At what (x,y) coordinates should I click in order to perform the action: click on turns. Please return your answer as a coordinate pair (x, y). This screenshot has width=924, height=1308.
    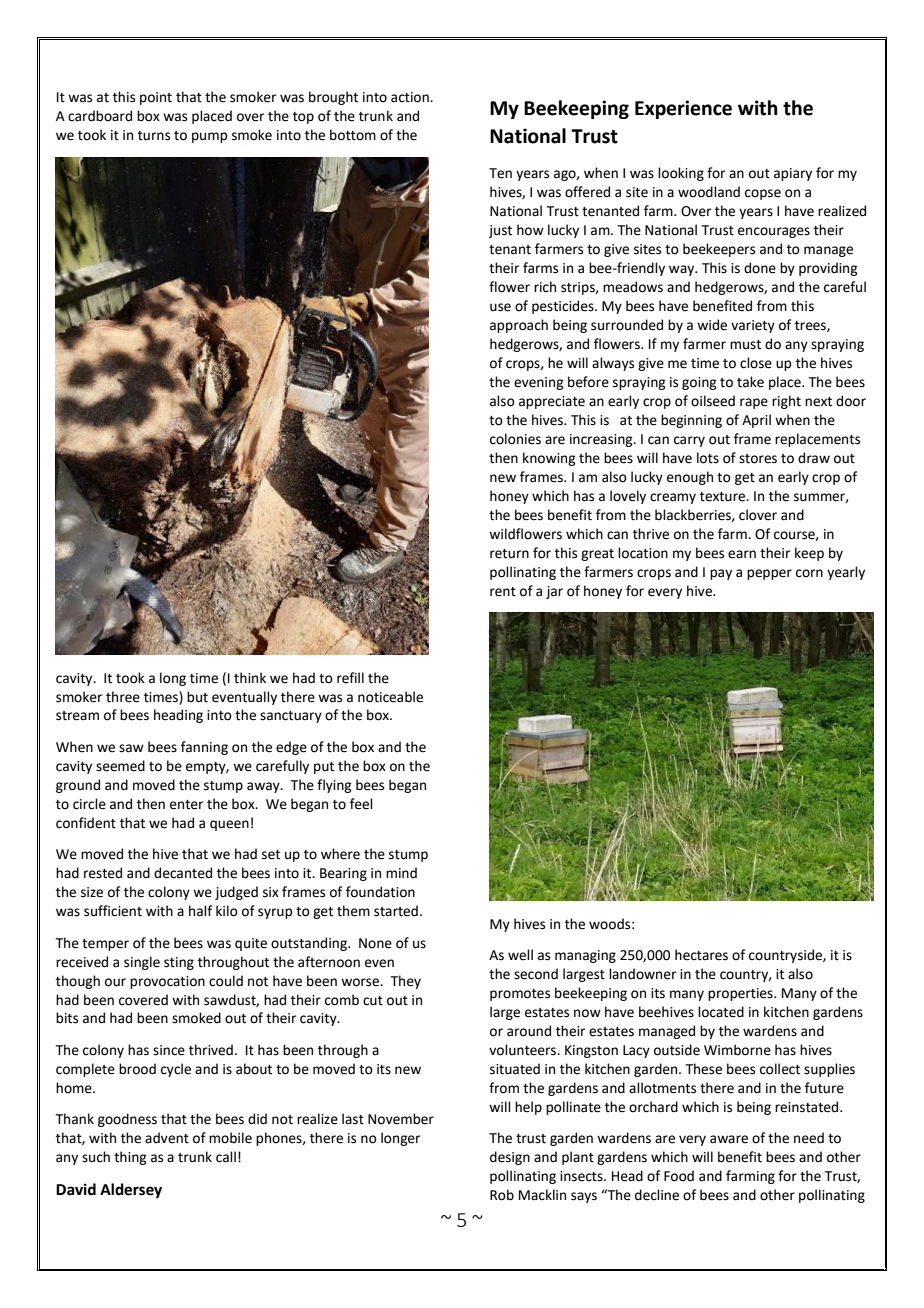
    Looking at the image, I should click on (154, 136).
